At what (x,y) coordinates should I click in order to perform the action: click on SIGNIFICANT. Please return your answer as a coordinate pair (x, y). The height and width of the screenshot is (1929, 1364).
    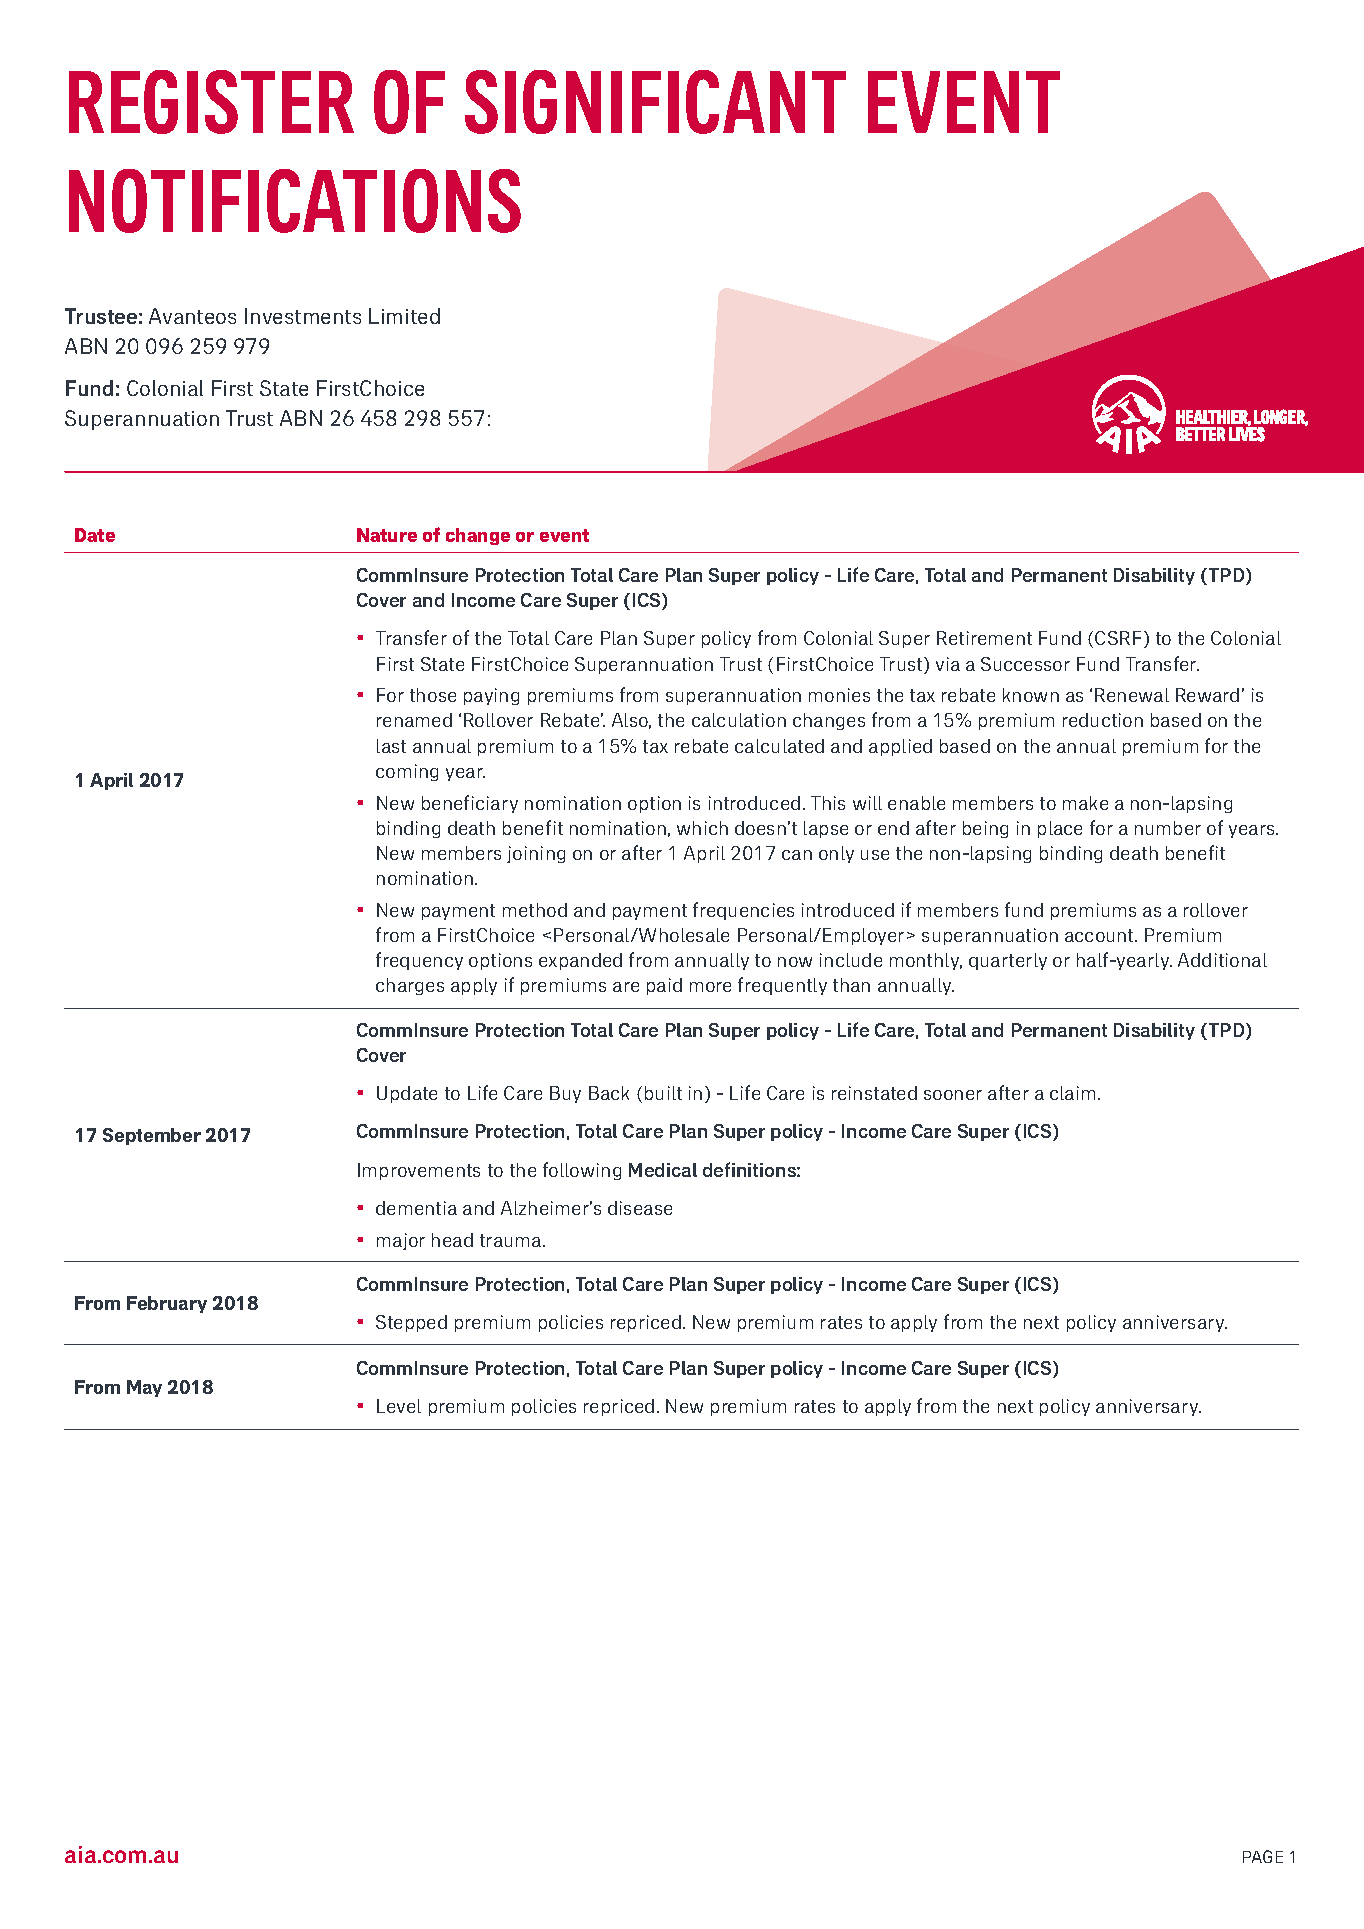
    Looking at the image, I should click on (655, 102).
